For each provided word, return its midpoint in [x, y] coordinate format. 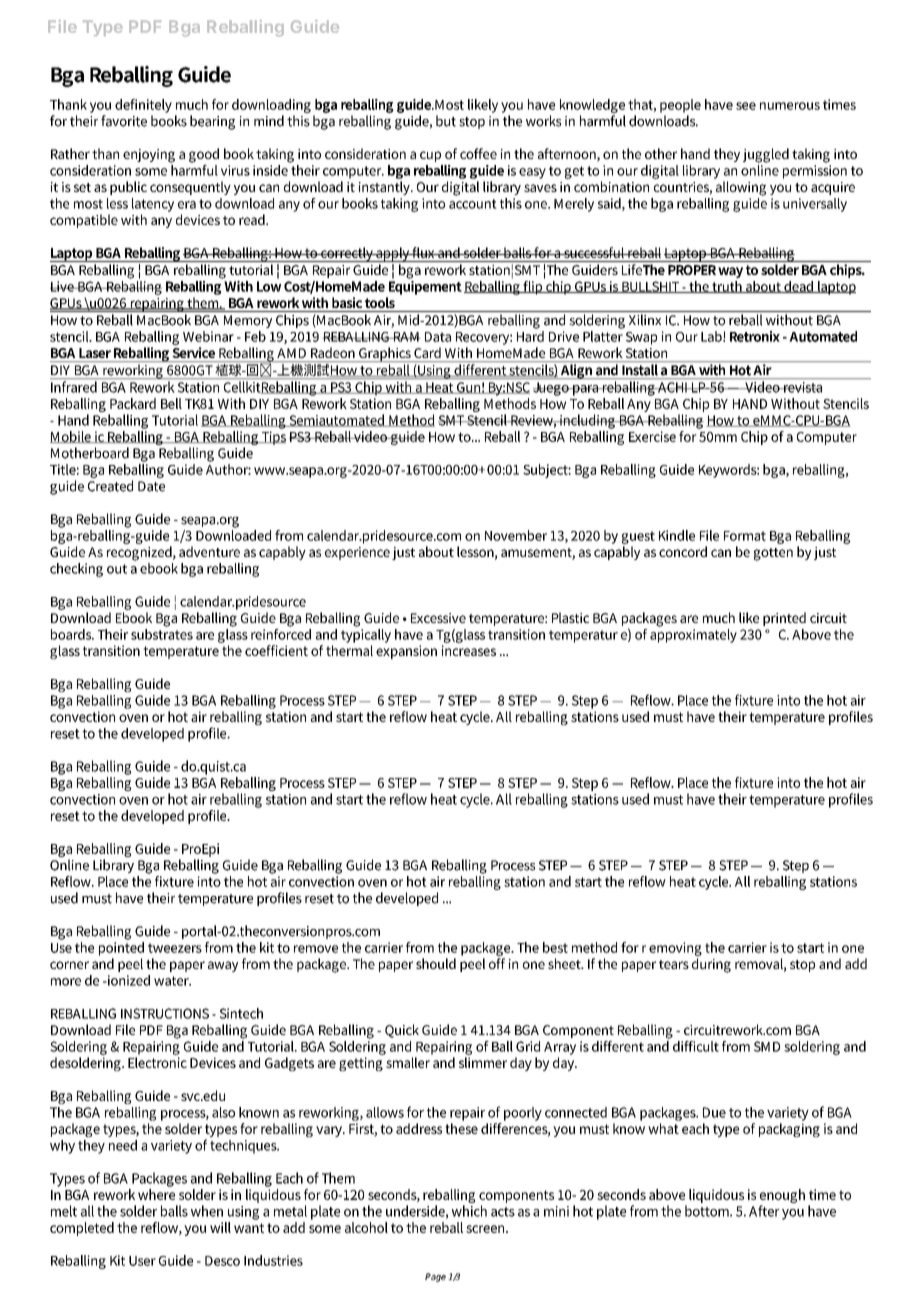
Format [745, 536]
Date [151, 486]
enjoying [149, 156]
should [436, 963]
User [142, 1261]
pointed [121, 947]
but [446, 121]
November [516, 535]
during [711, 965]
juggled [766, 155]
